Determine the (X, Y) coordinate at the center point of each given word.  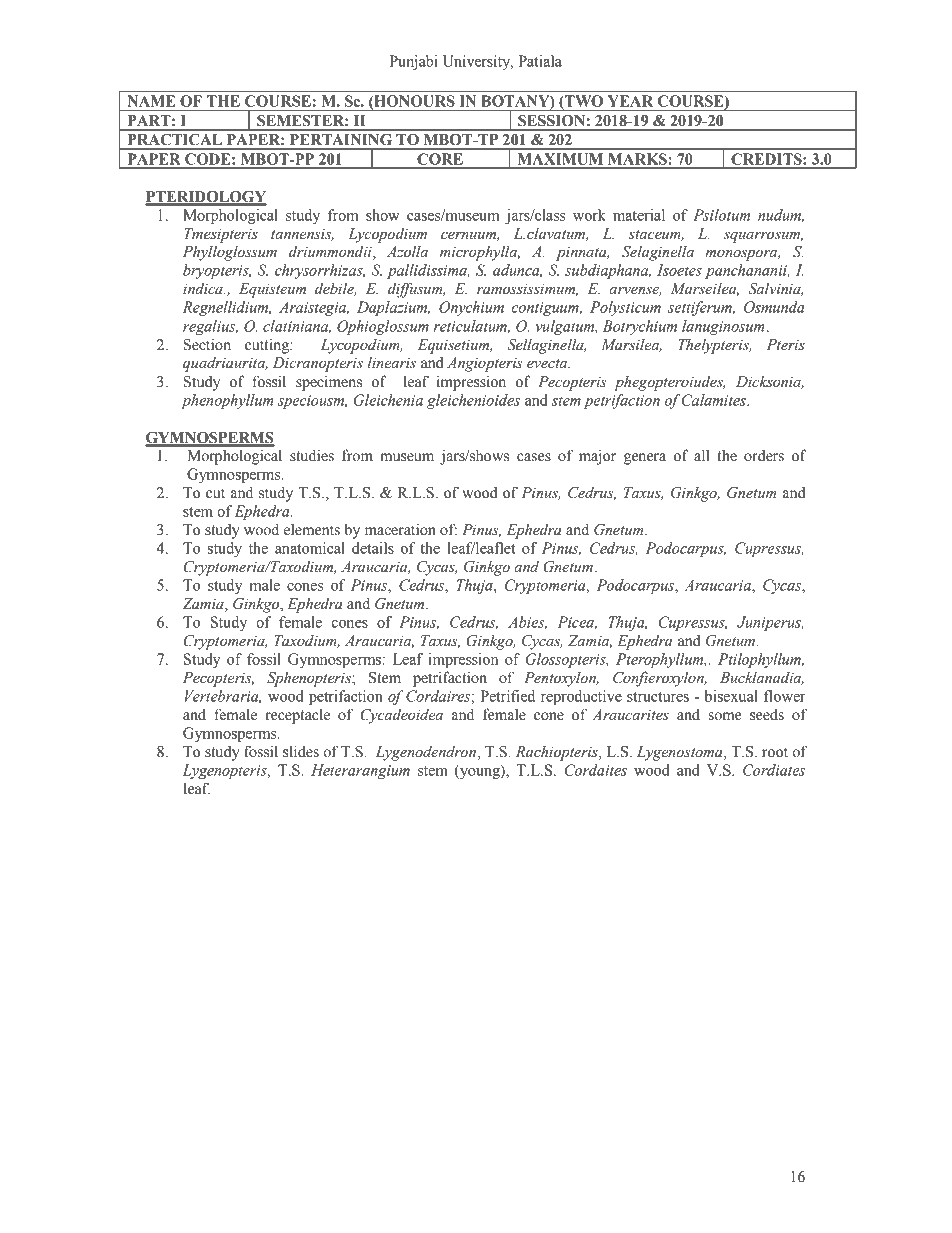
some (725, 716)
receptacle (297, 716)
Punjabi (414, 62)
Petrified (508, 696)
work (589, 215)
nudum (781, 216)
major (597, 457)
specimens (329, 383)
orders (764, 456)
